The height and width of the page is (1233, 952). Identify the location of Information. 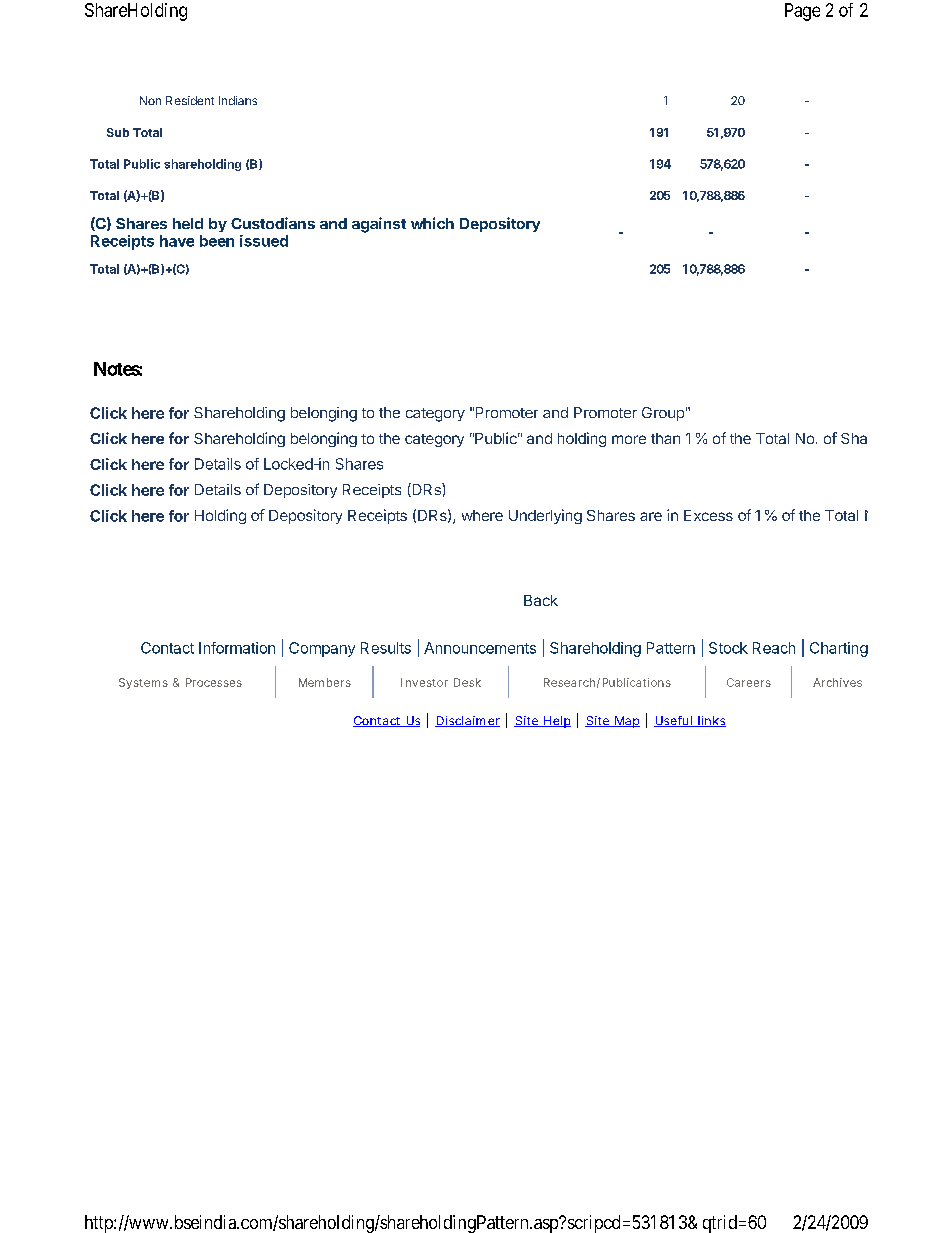
(237, 648).
